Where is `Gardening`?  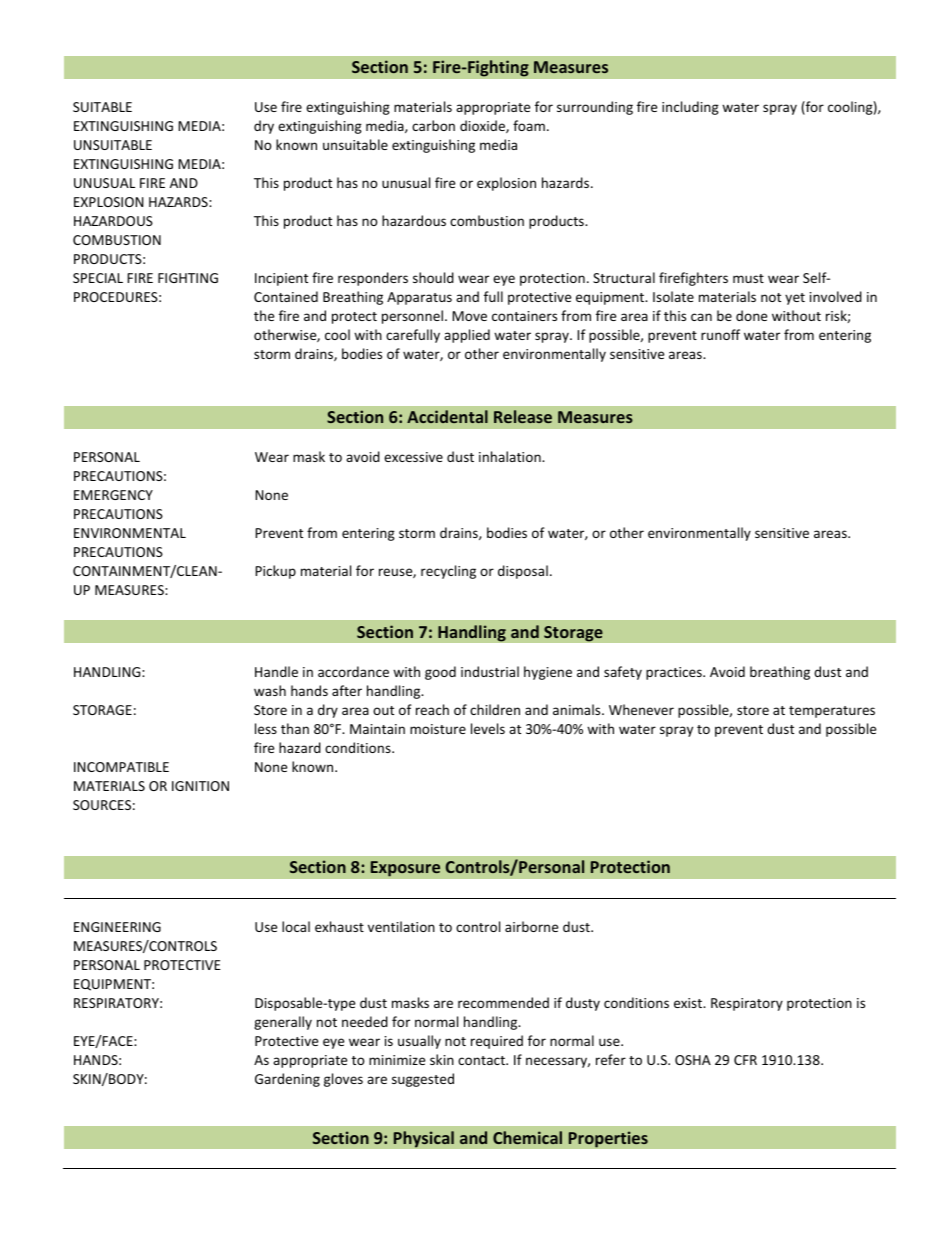
Gardening is located at coordinates (287, 1080).
